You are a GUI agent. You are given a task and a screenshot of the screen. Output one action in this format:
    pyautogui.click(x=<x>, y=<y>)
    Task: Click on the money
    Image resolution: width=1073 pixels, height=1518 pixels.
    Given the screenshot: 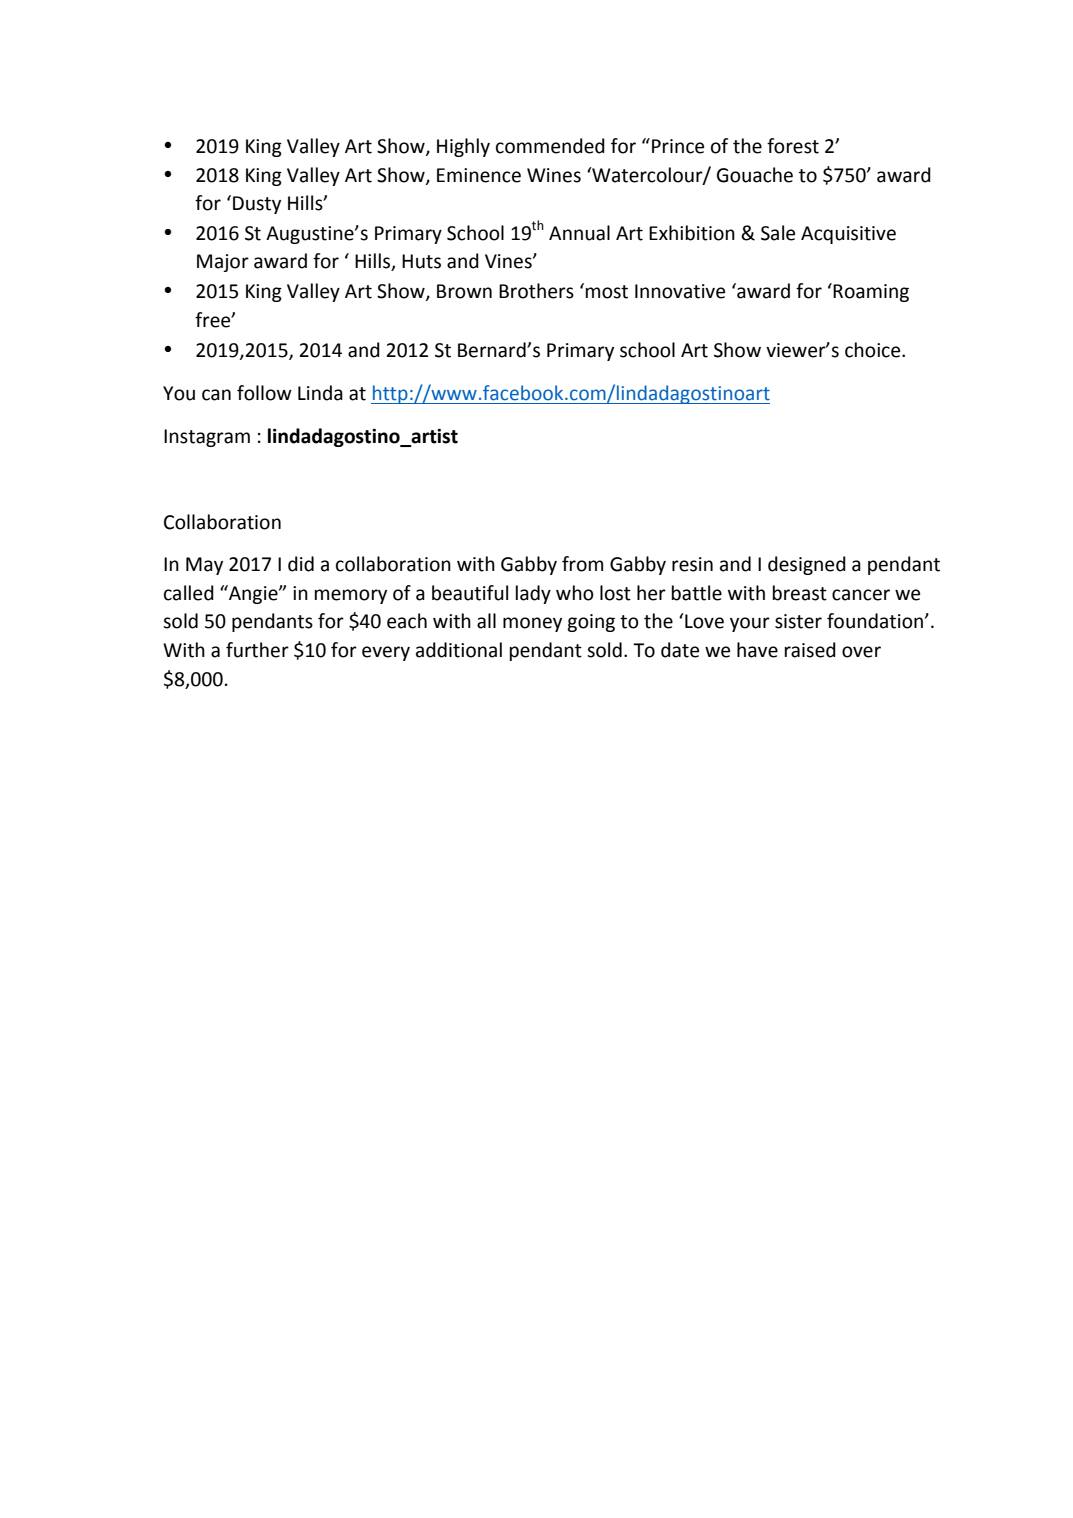 What is the action you would take?
    pyautogui.click(x=532, y=624)
